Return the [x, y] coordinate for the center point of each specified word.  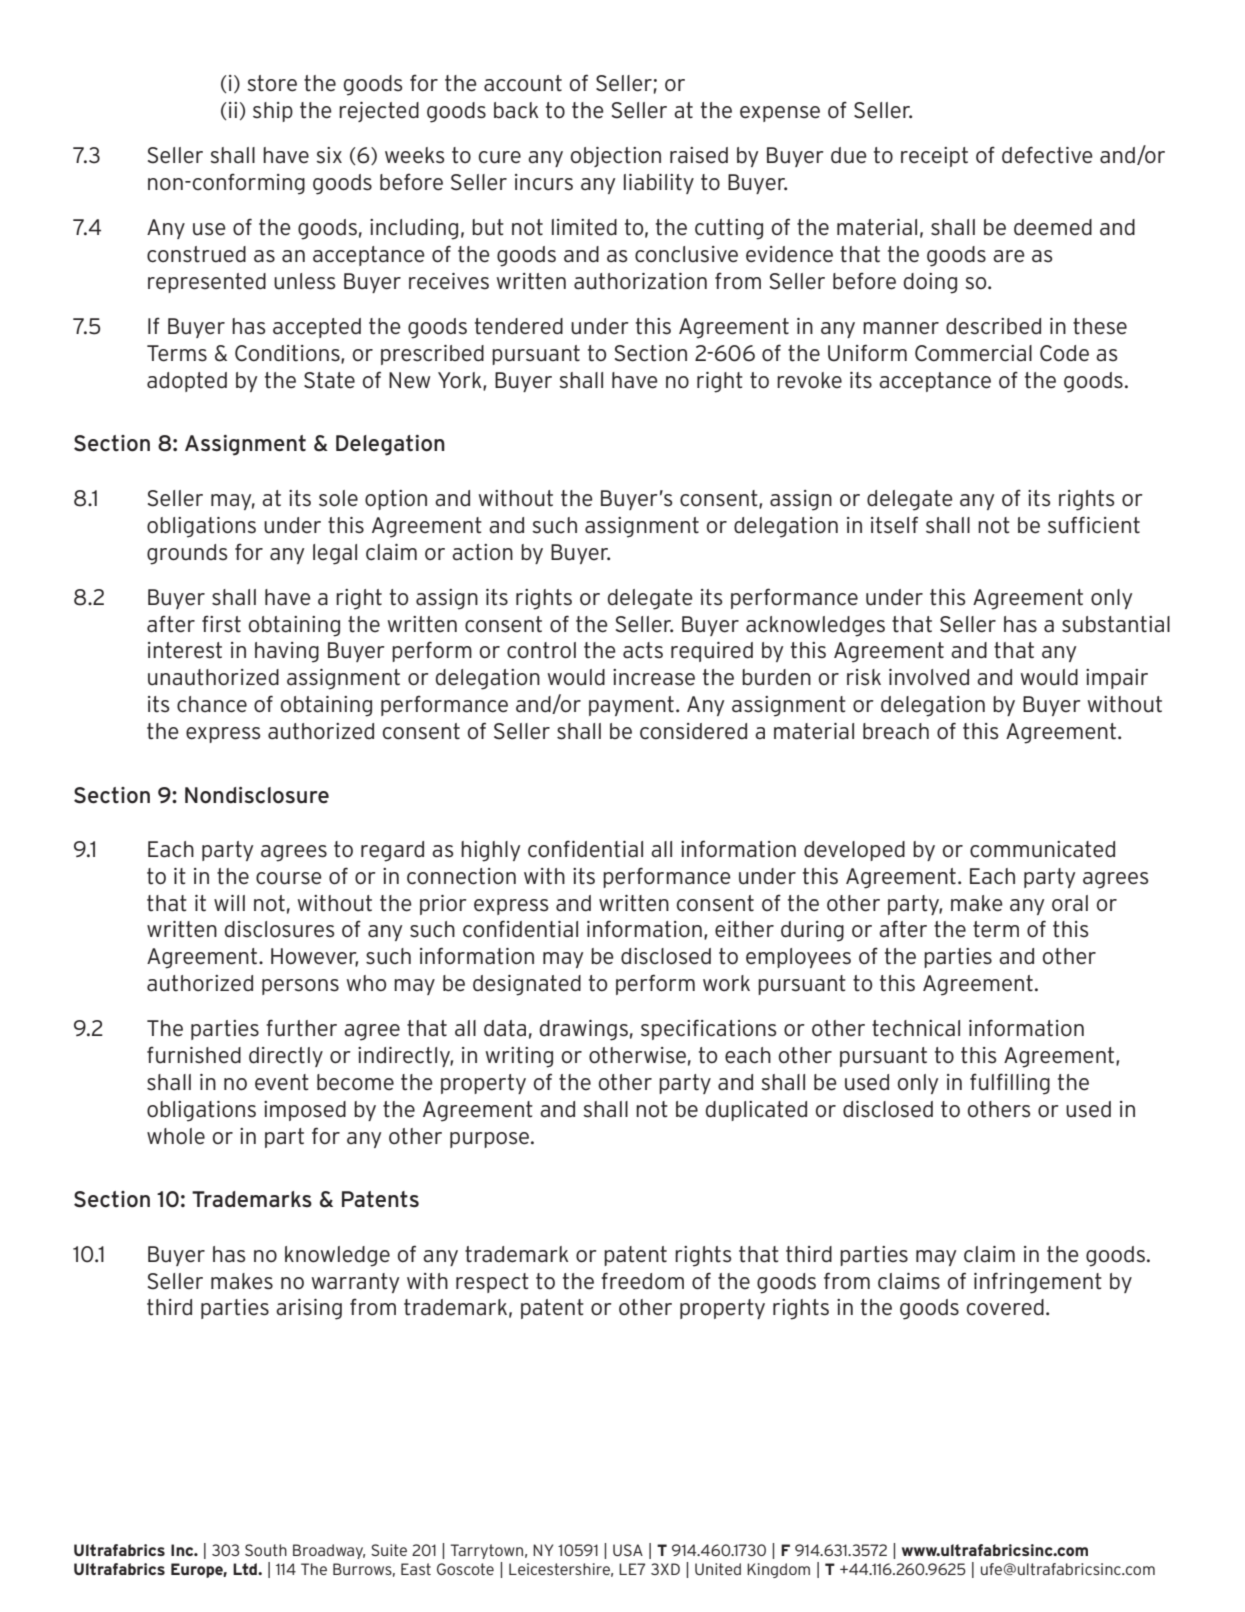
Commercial [973, 353]
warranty [355, 1283]
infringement [1038, 1283]
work [726, 983]
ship [273, 112]
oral [1070, 903]
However [314, 957]
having [287, 652]
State [329, 380]
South [266, 1550]
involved [929, 677]
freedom [642, 1281]
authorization [640, 281]
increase [654, 677]
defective [1047, 155]
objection [616, 157]
